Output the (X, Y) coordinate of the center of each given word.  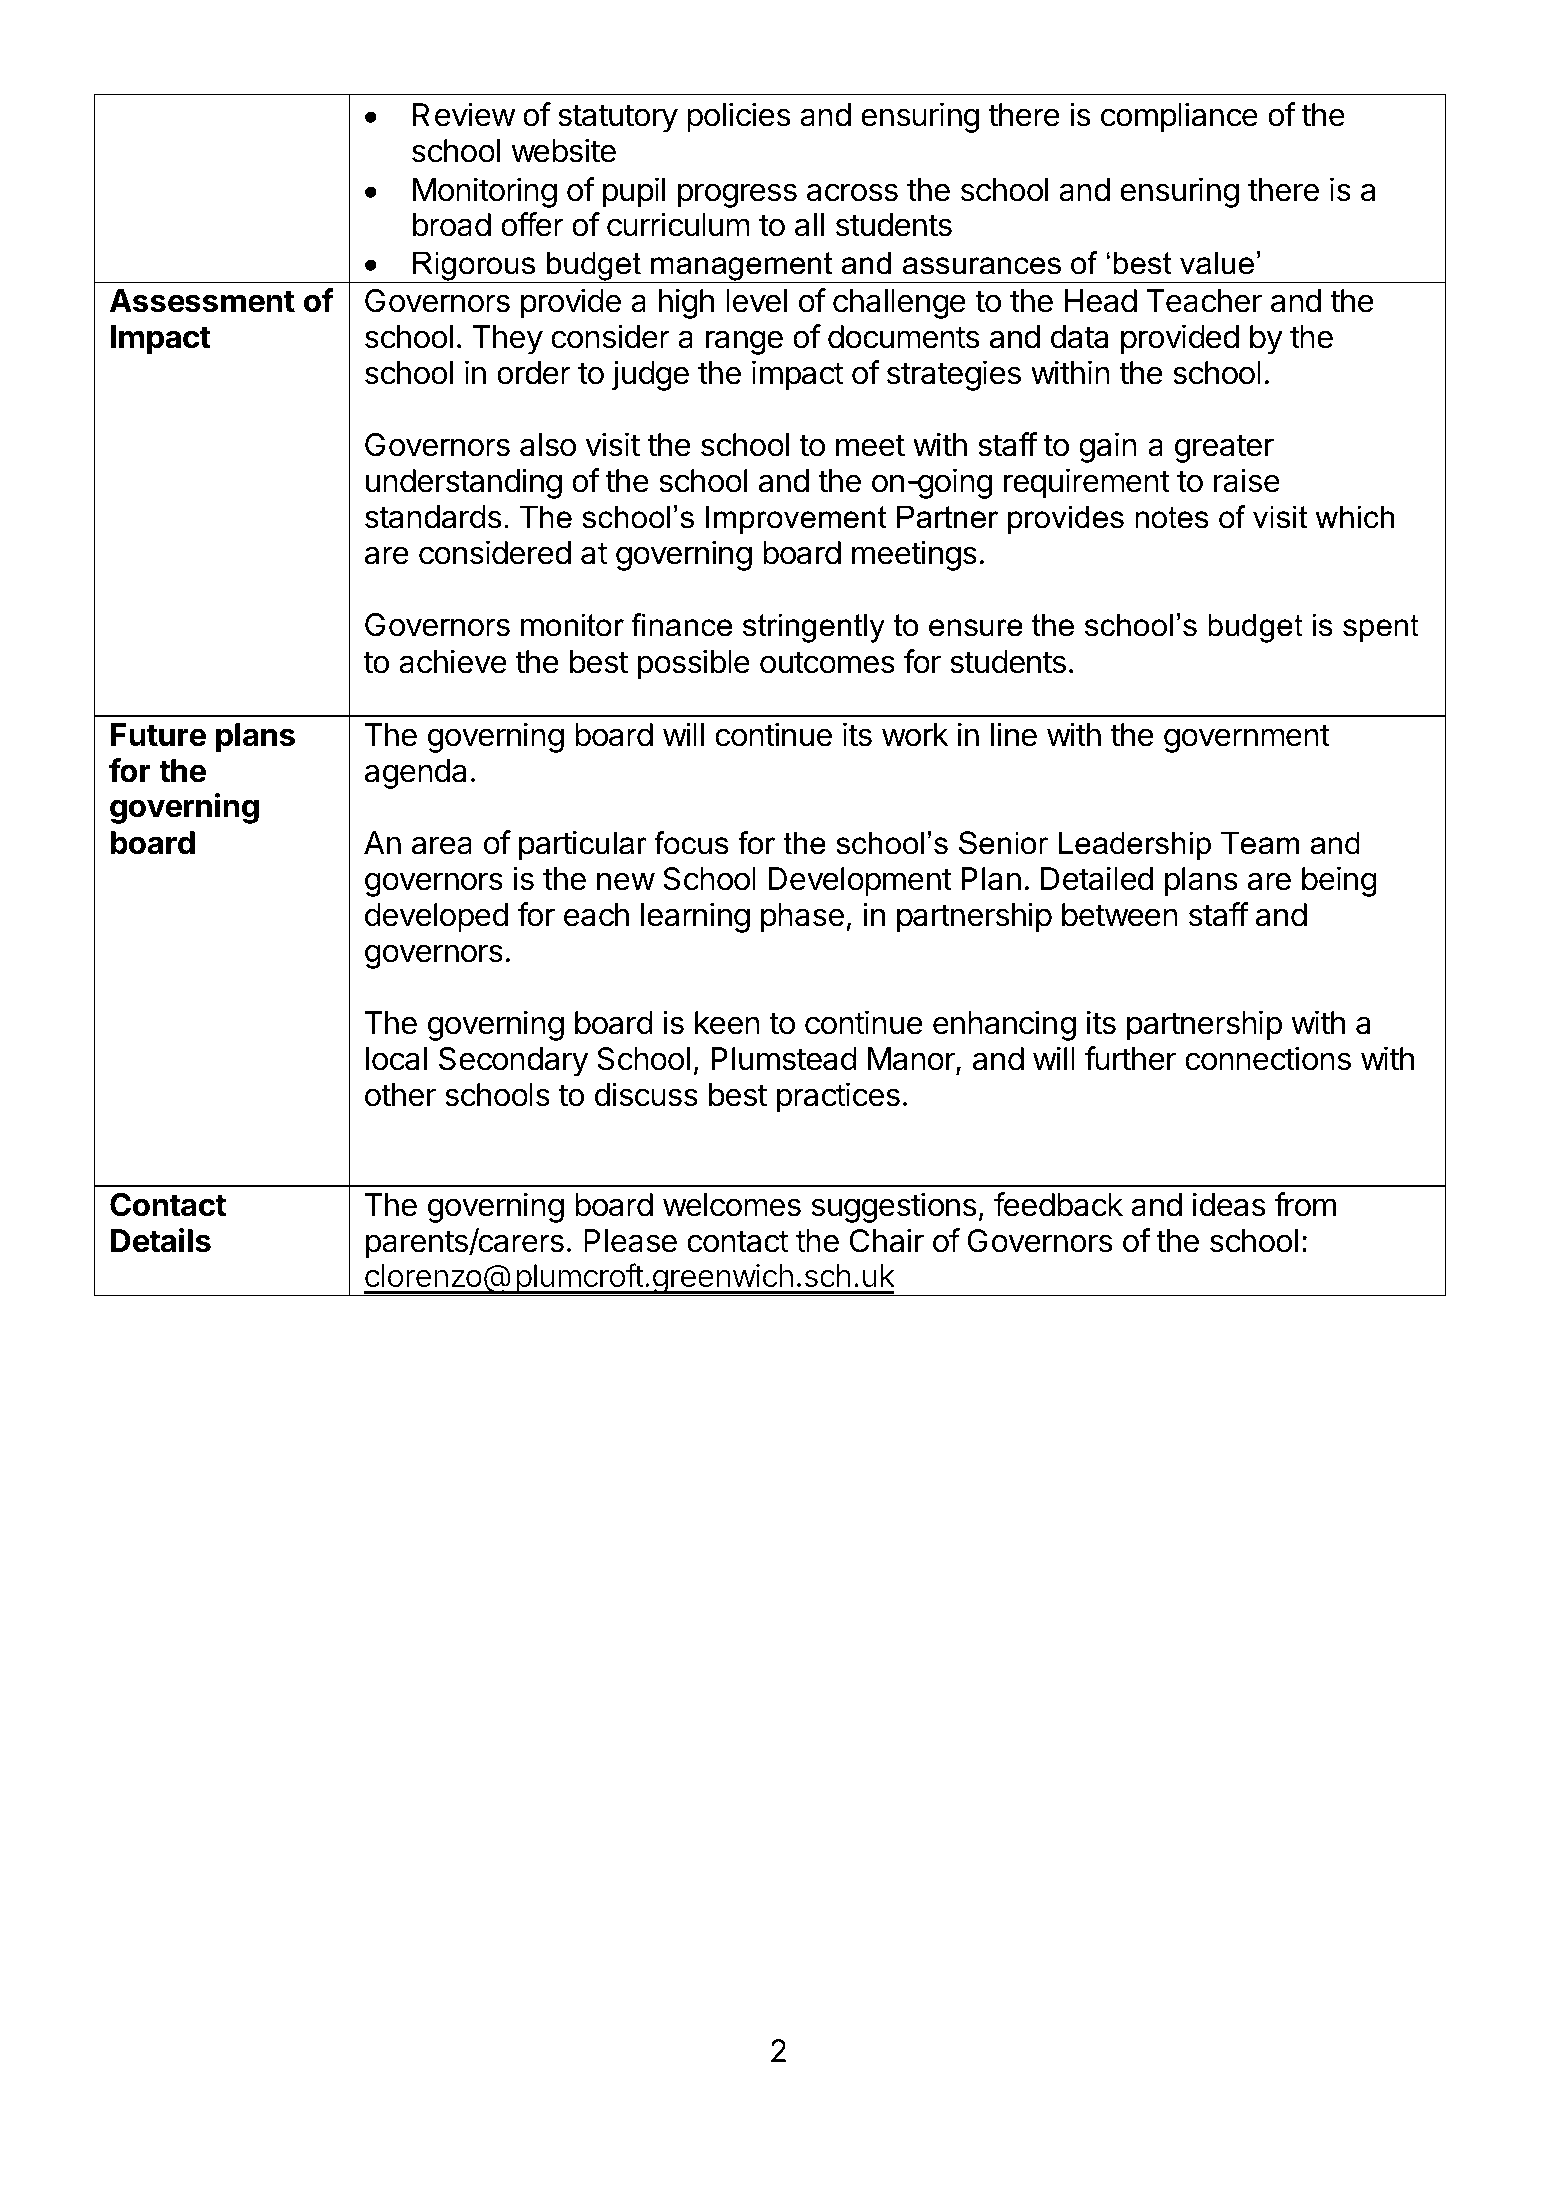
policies (738, 117)
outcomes (827, 663)
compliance (1179, 117)
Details (161, 1240)
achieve (453, 661)
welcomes (732, 1205)
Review (464, 114)
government (1247, 739)
